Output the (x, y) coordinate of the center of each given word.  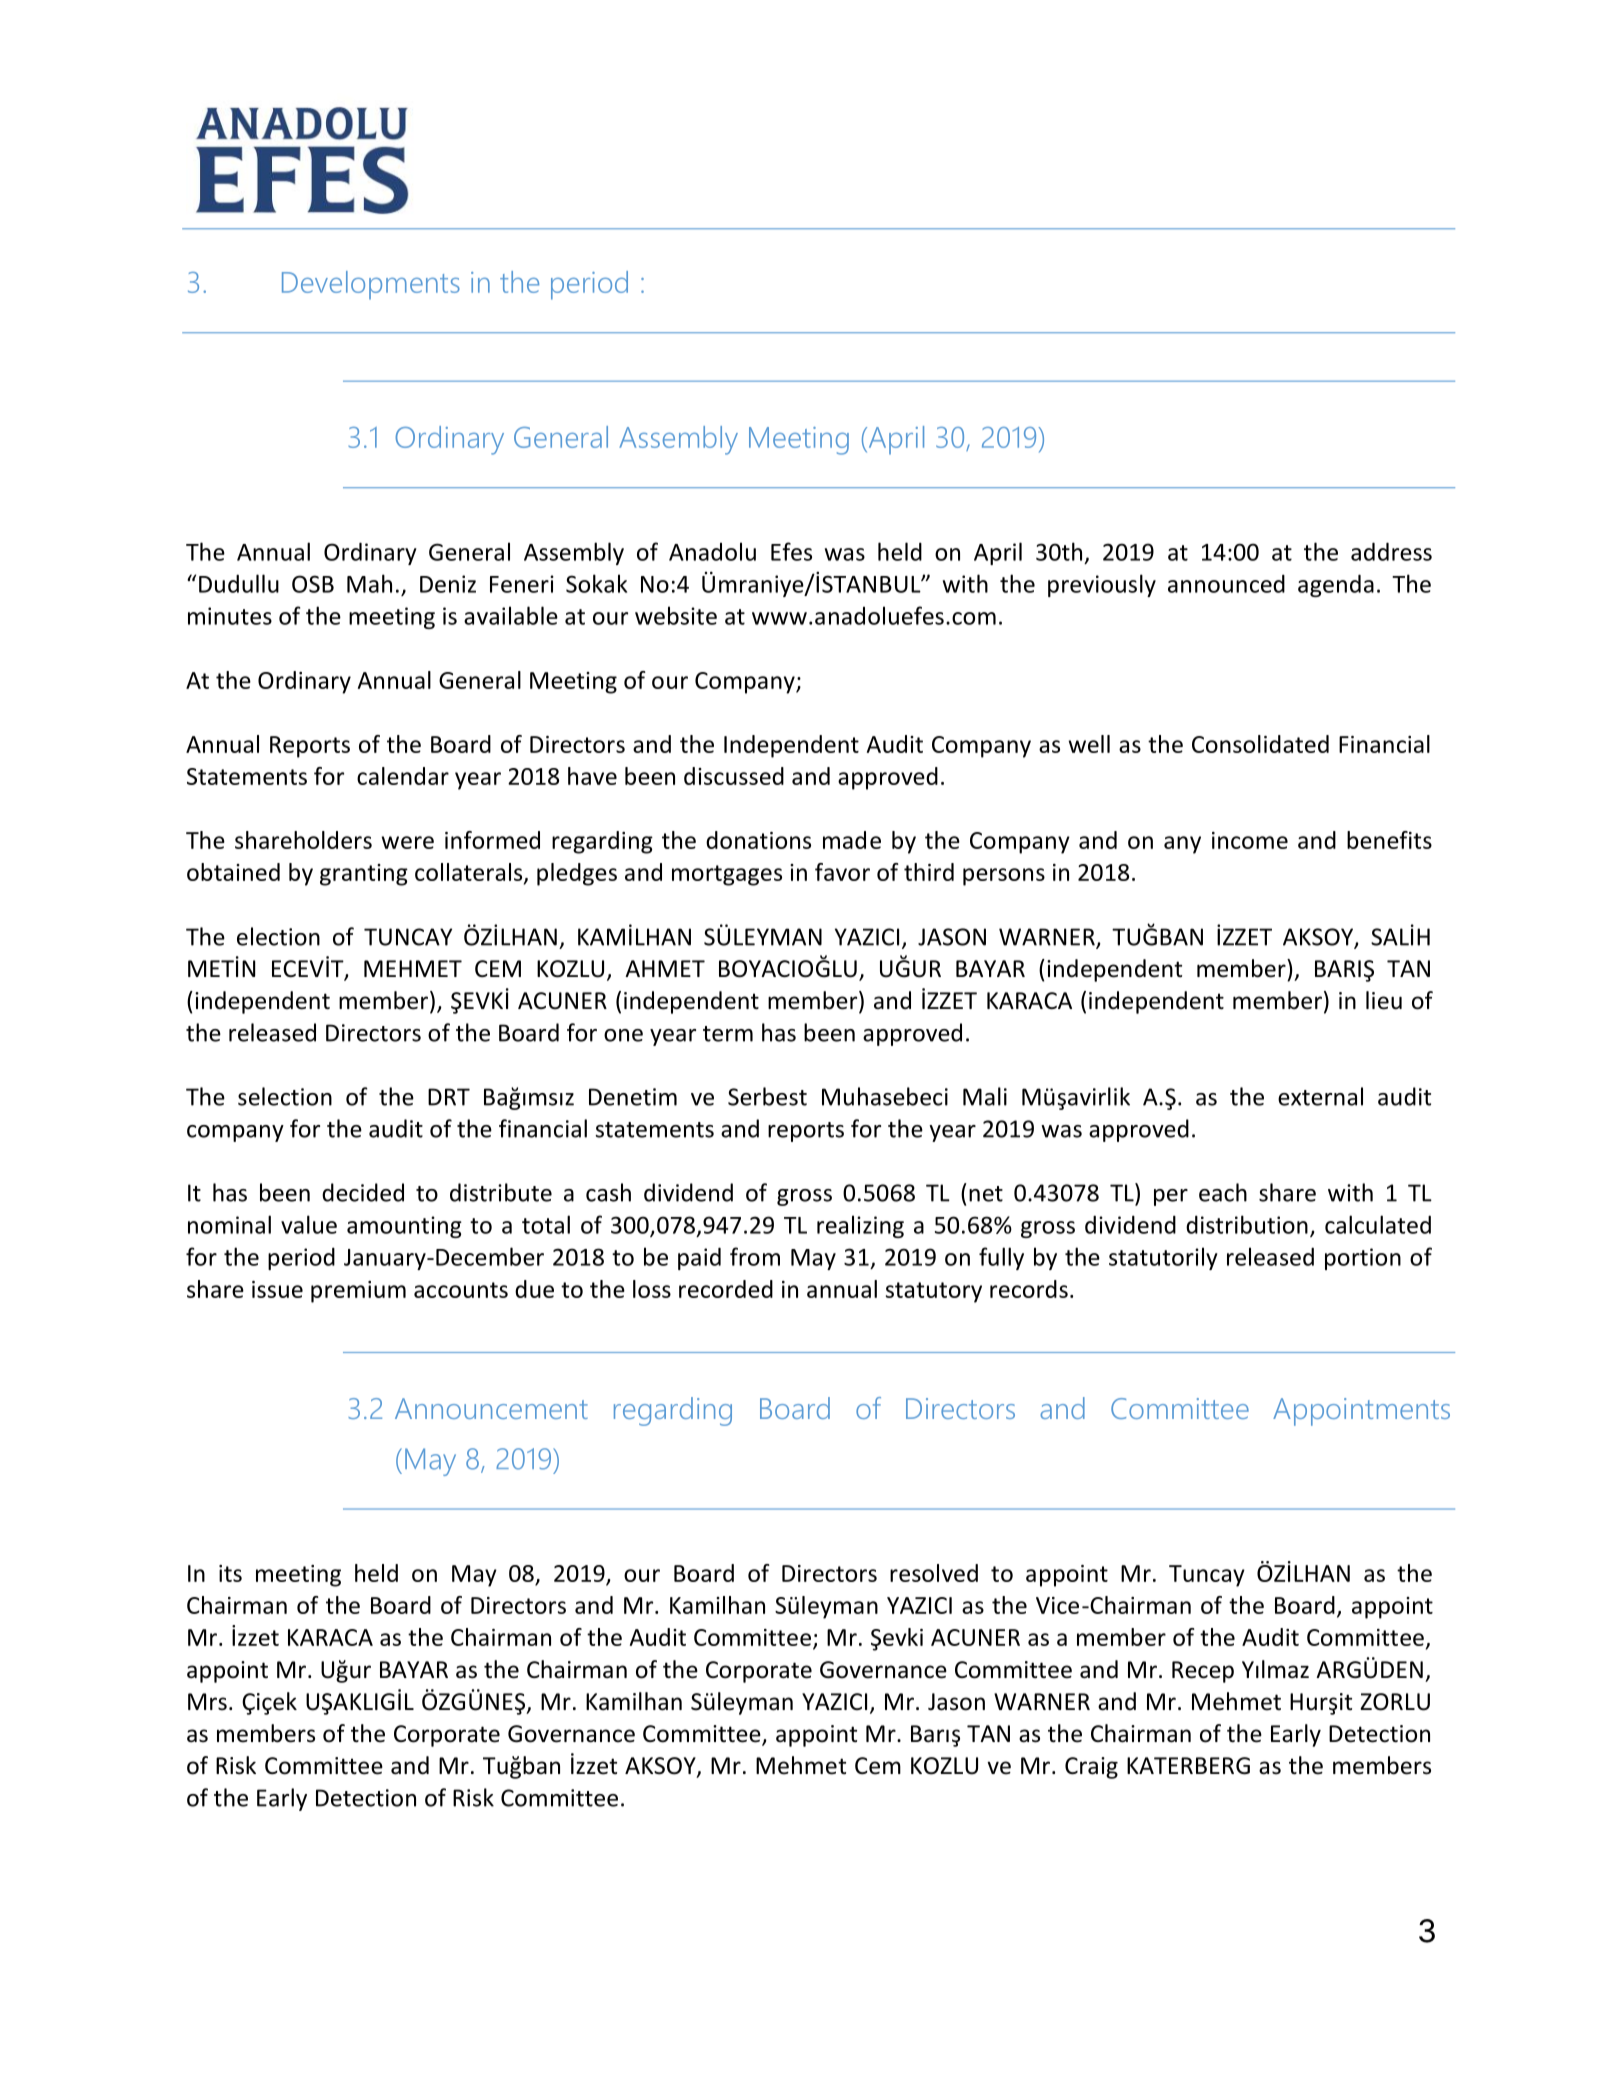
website (676, 615)
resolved (934, 1573)
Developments (371, 285)
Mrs (207, 1702)
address (1391, 551)
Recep (1203, 1672)
